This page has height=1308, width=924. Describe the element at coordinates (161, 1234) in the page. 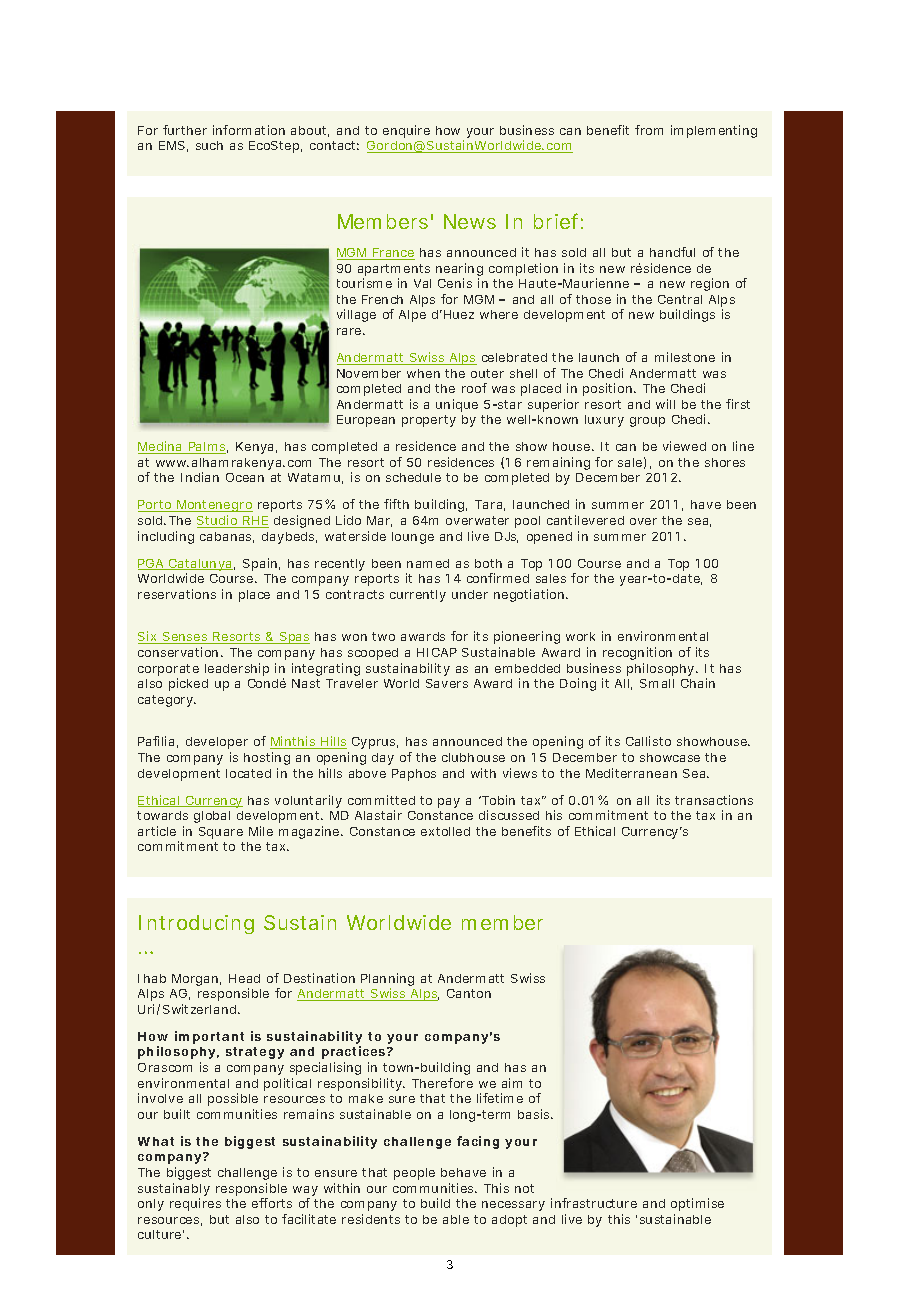

I see `culture` at that location.
